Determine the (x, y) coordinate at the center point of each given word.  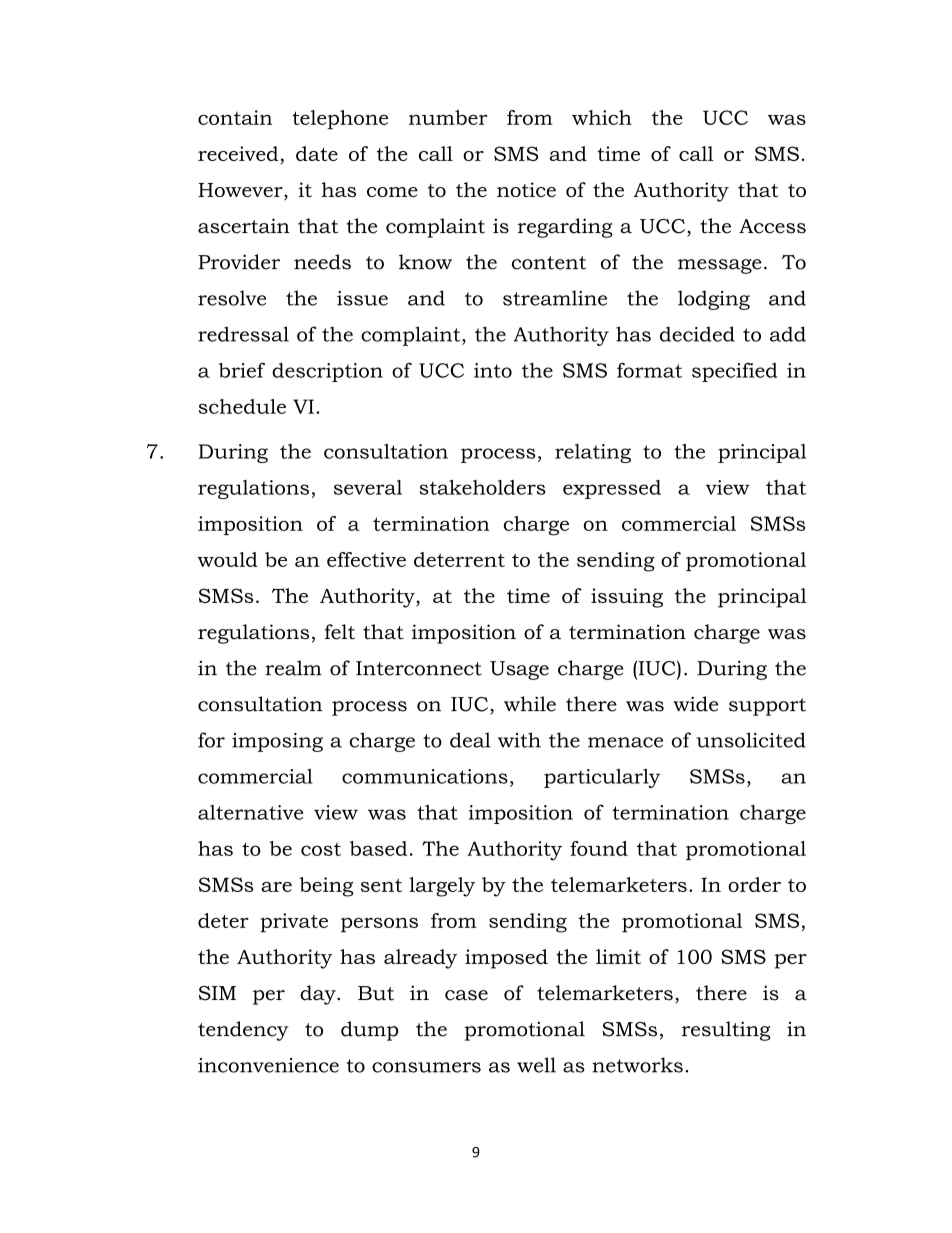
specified (734, 372)
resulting (726, 1031)
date (317, 153)
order (754, 884)
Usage (519, 670)
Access (772, 226)
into (493, 370)
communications (425, 776)
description (327, 372)
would (227, 559)
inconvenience (268, 1065)
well (536, 1065)
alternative (250, 812)
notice (526, 189)
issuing (627, 598)
